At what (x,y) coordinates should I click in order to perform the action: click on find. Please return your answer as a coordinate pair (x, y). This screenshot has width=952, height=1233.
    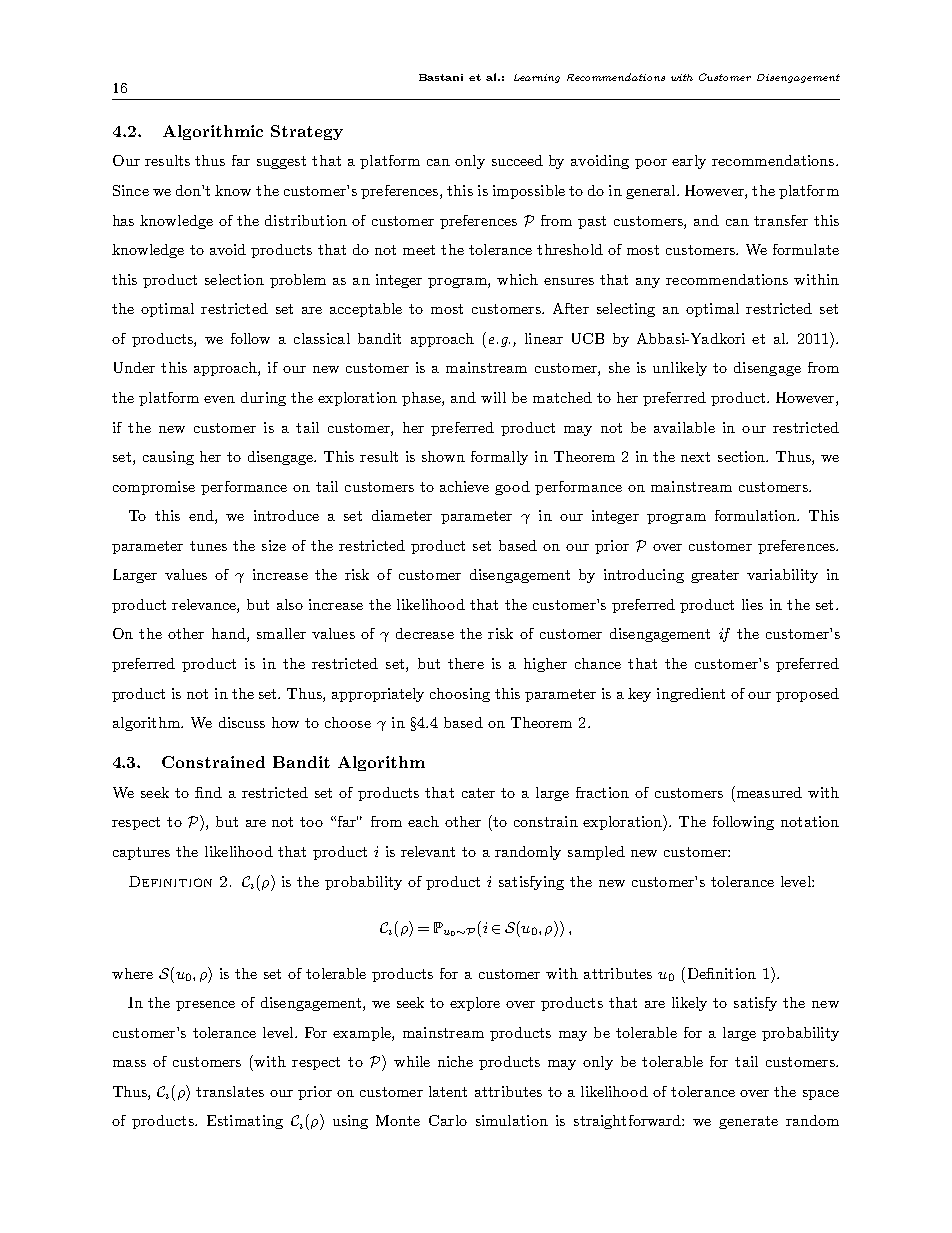
    Looking at the image, I should click on (208, 792).
